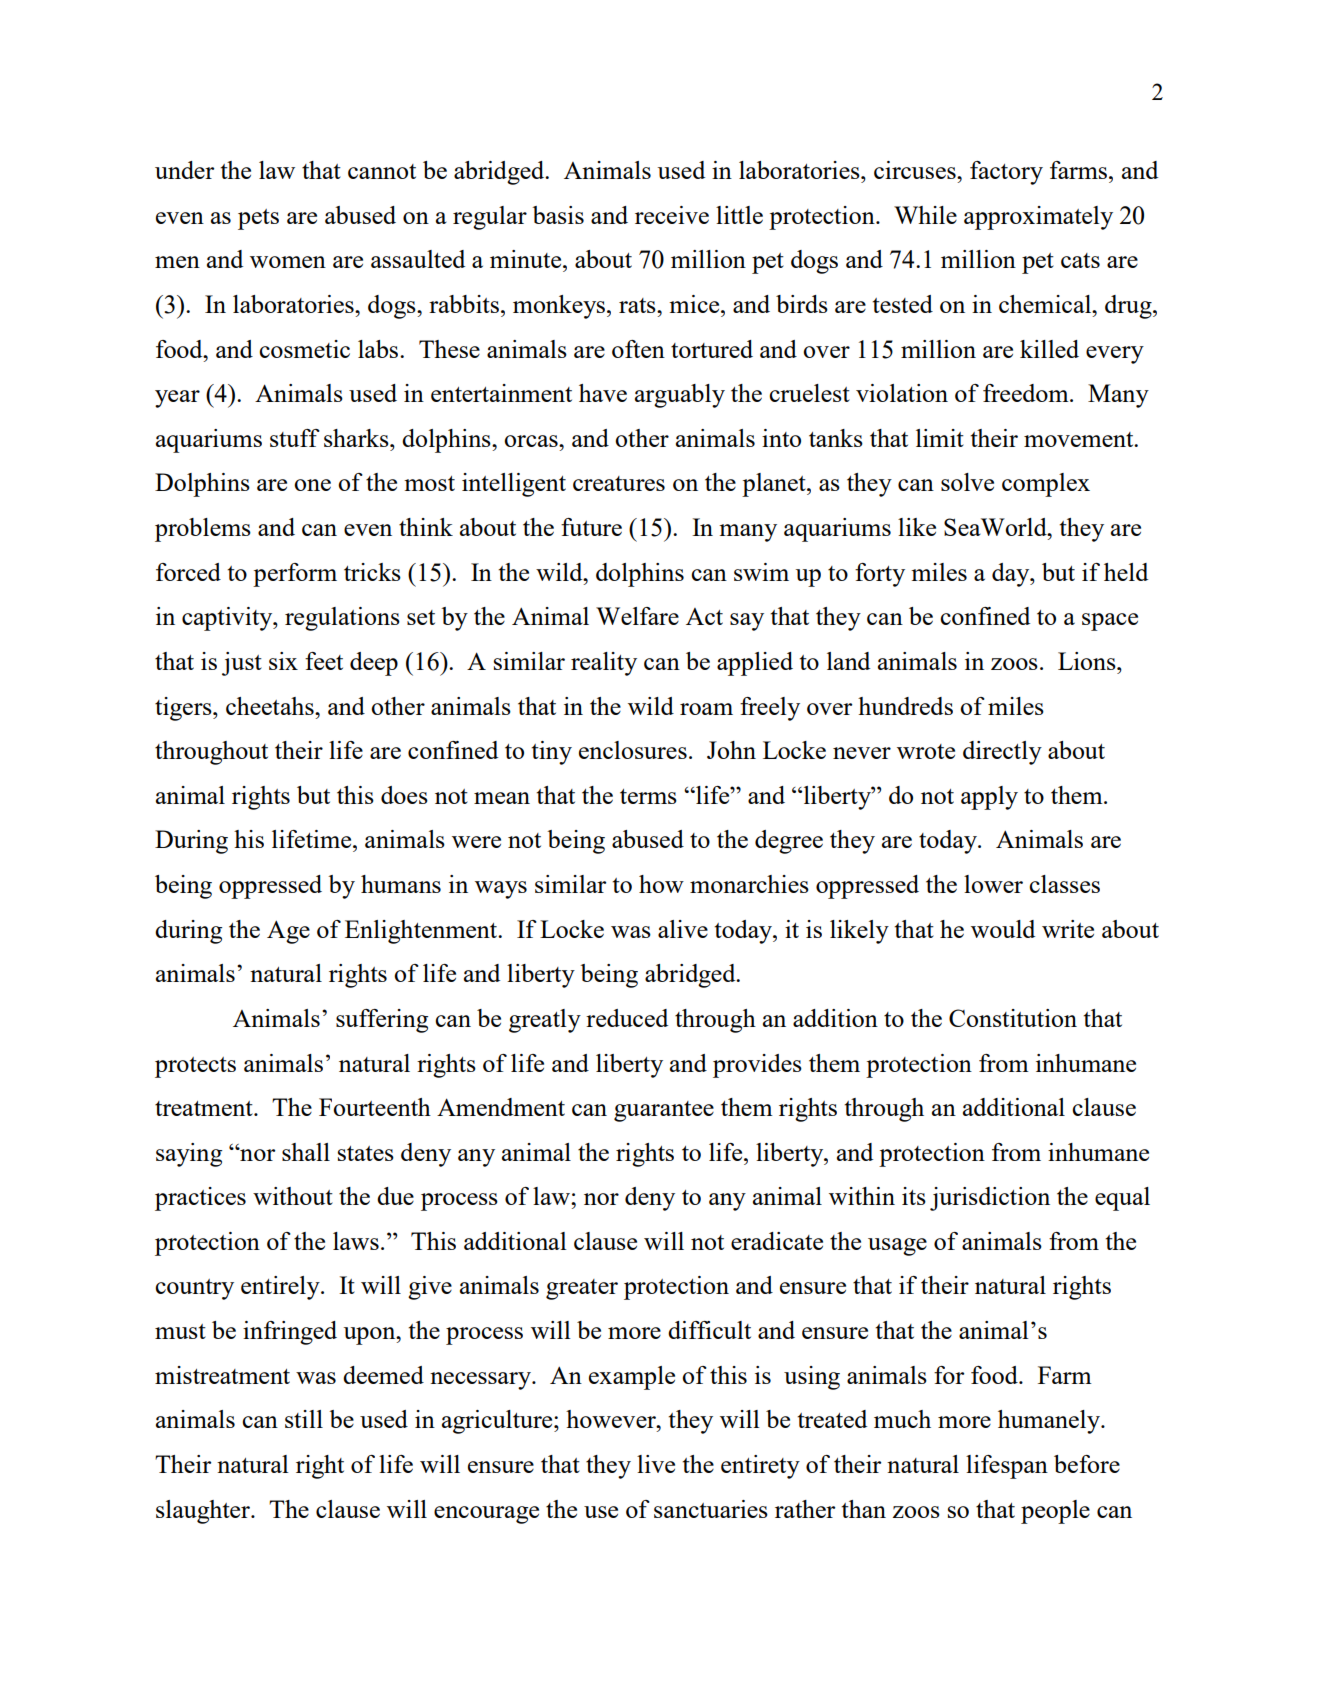 This screenshot has height=1707, width=1319. I want to click on receive, so click(672, 215).
